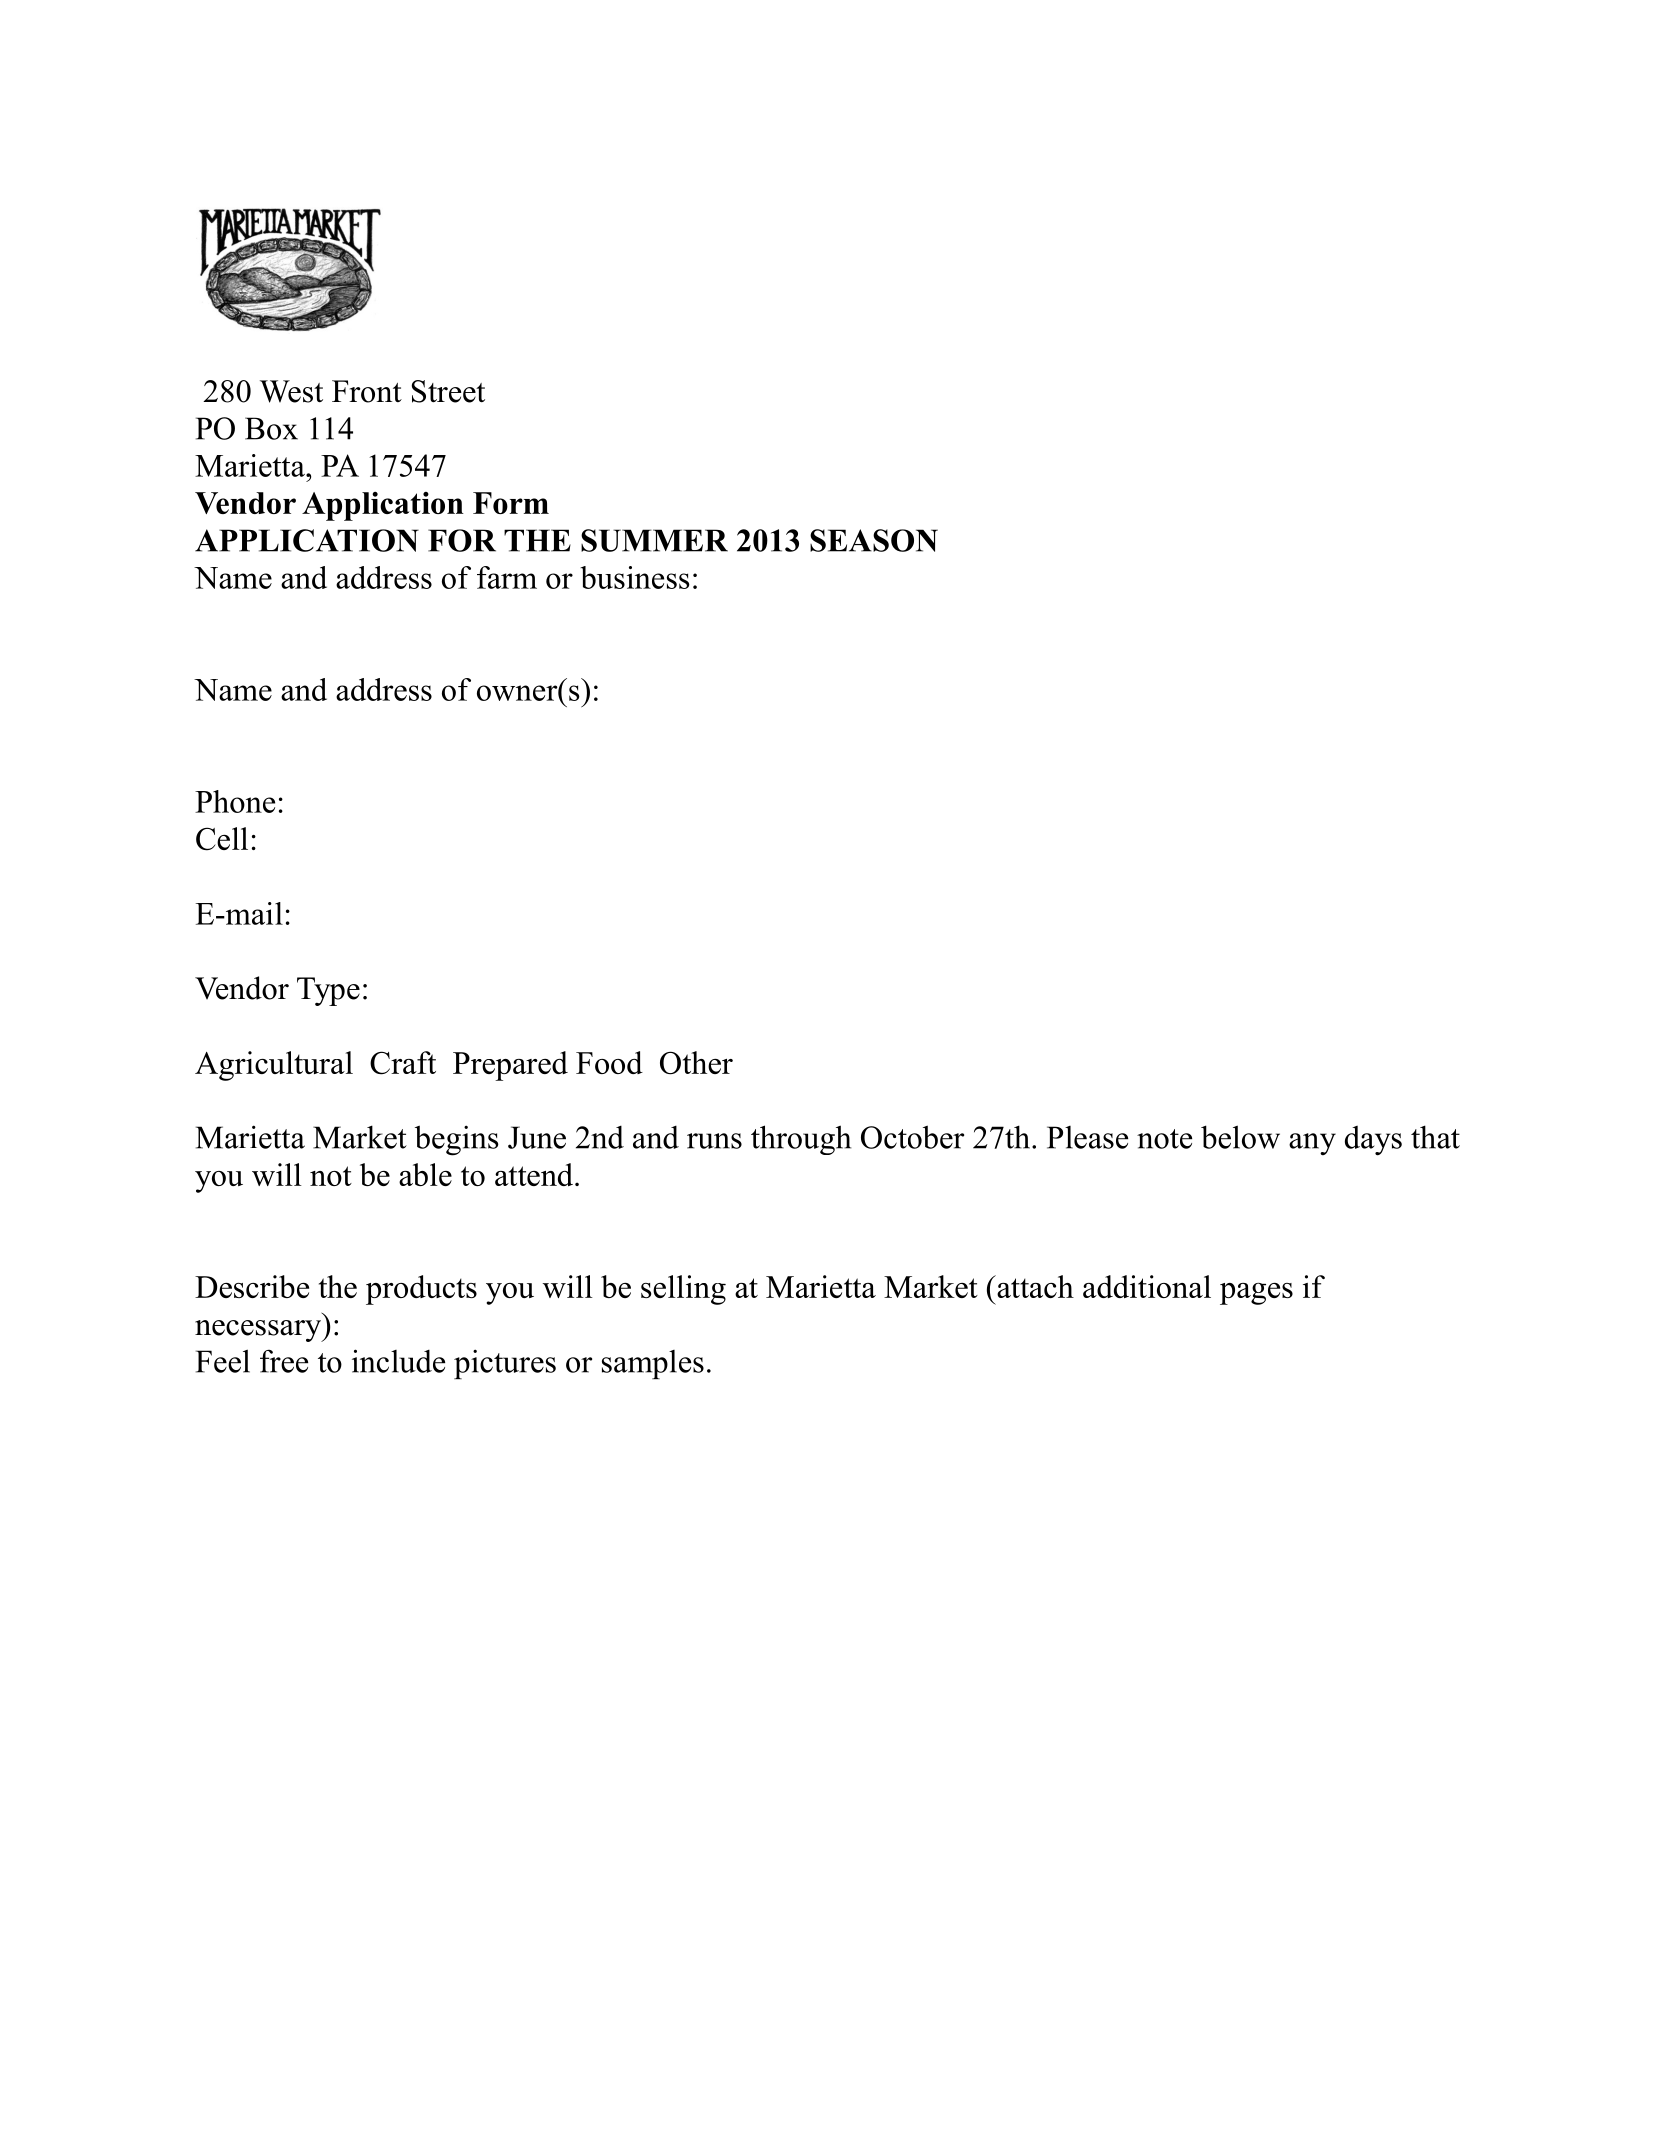  Describe the element at coordinates (874, 540) in the screenshot. I see `SEASON` at that location.
